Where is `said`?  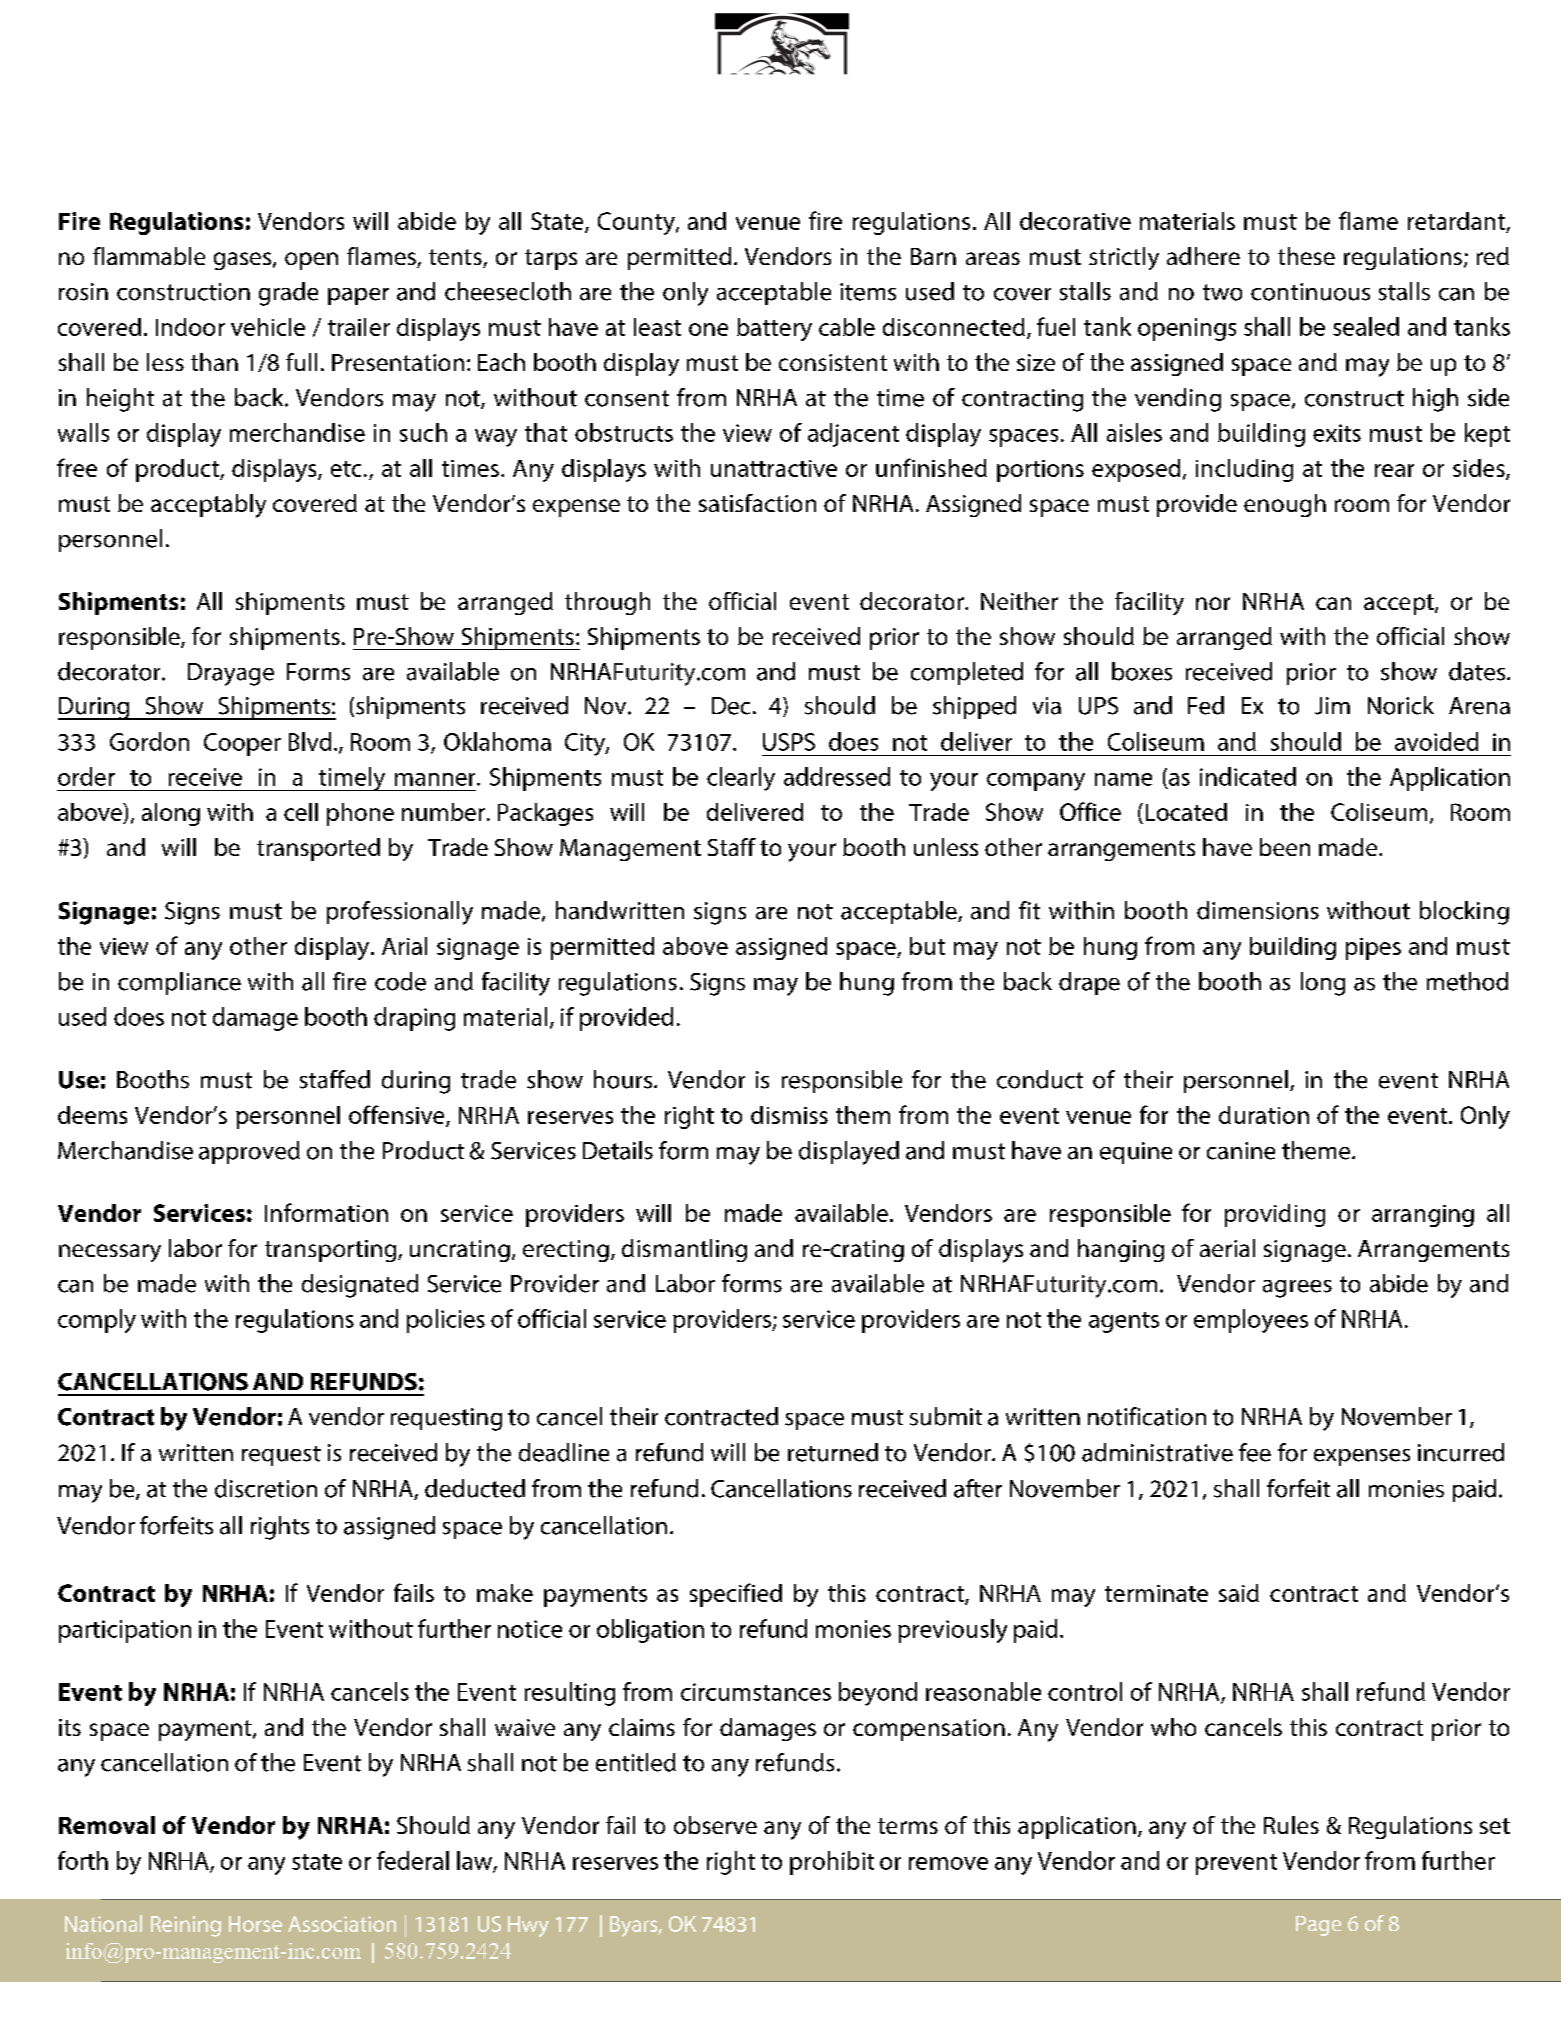
said is located at coordinates (1239, 1593).
